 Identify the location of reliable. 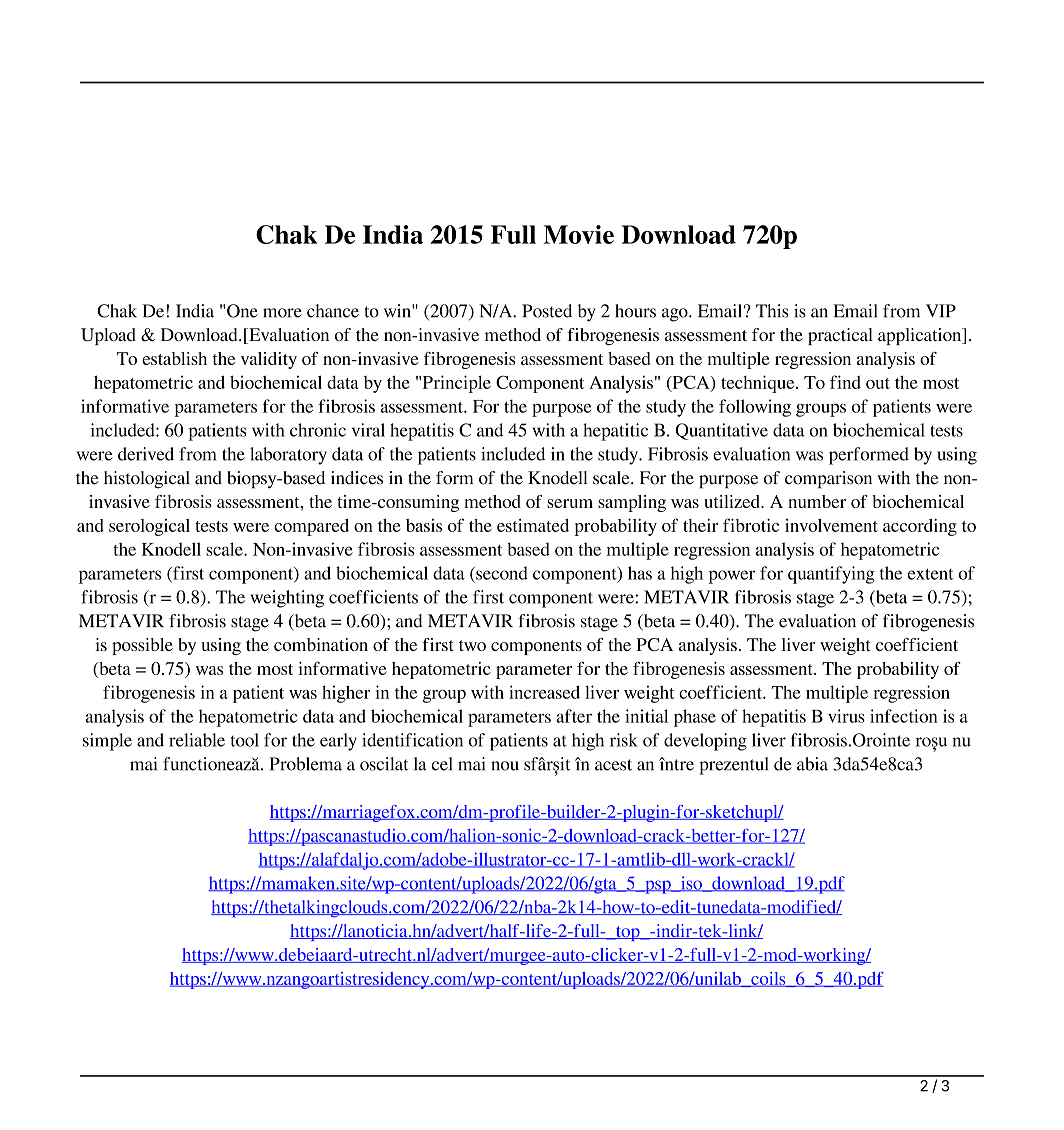
(197, 740).
